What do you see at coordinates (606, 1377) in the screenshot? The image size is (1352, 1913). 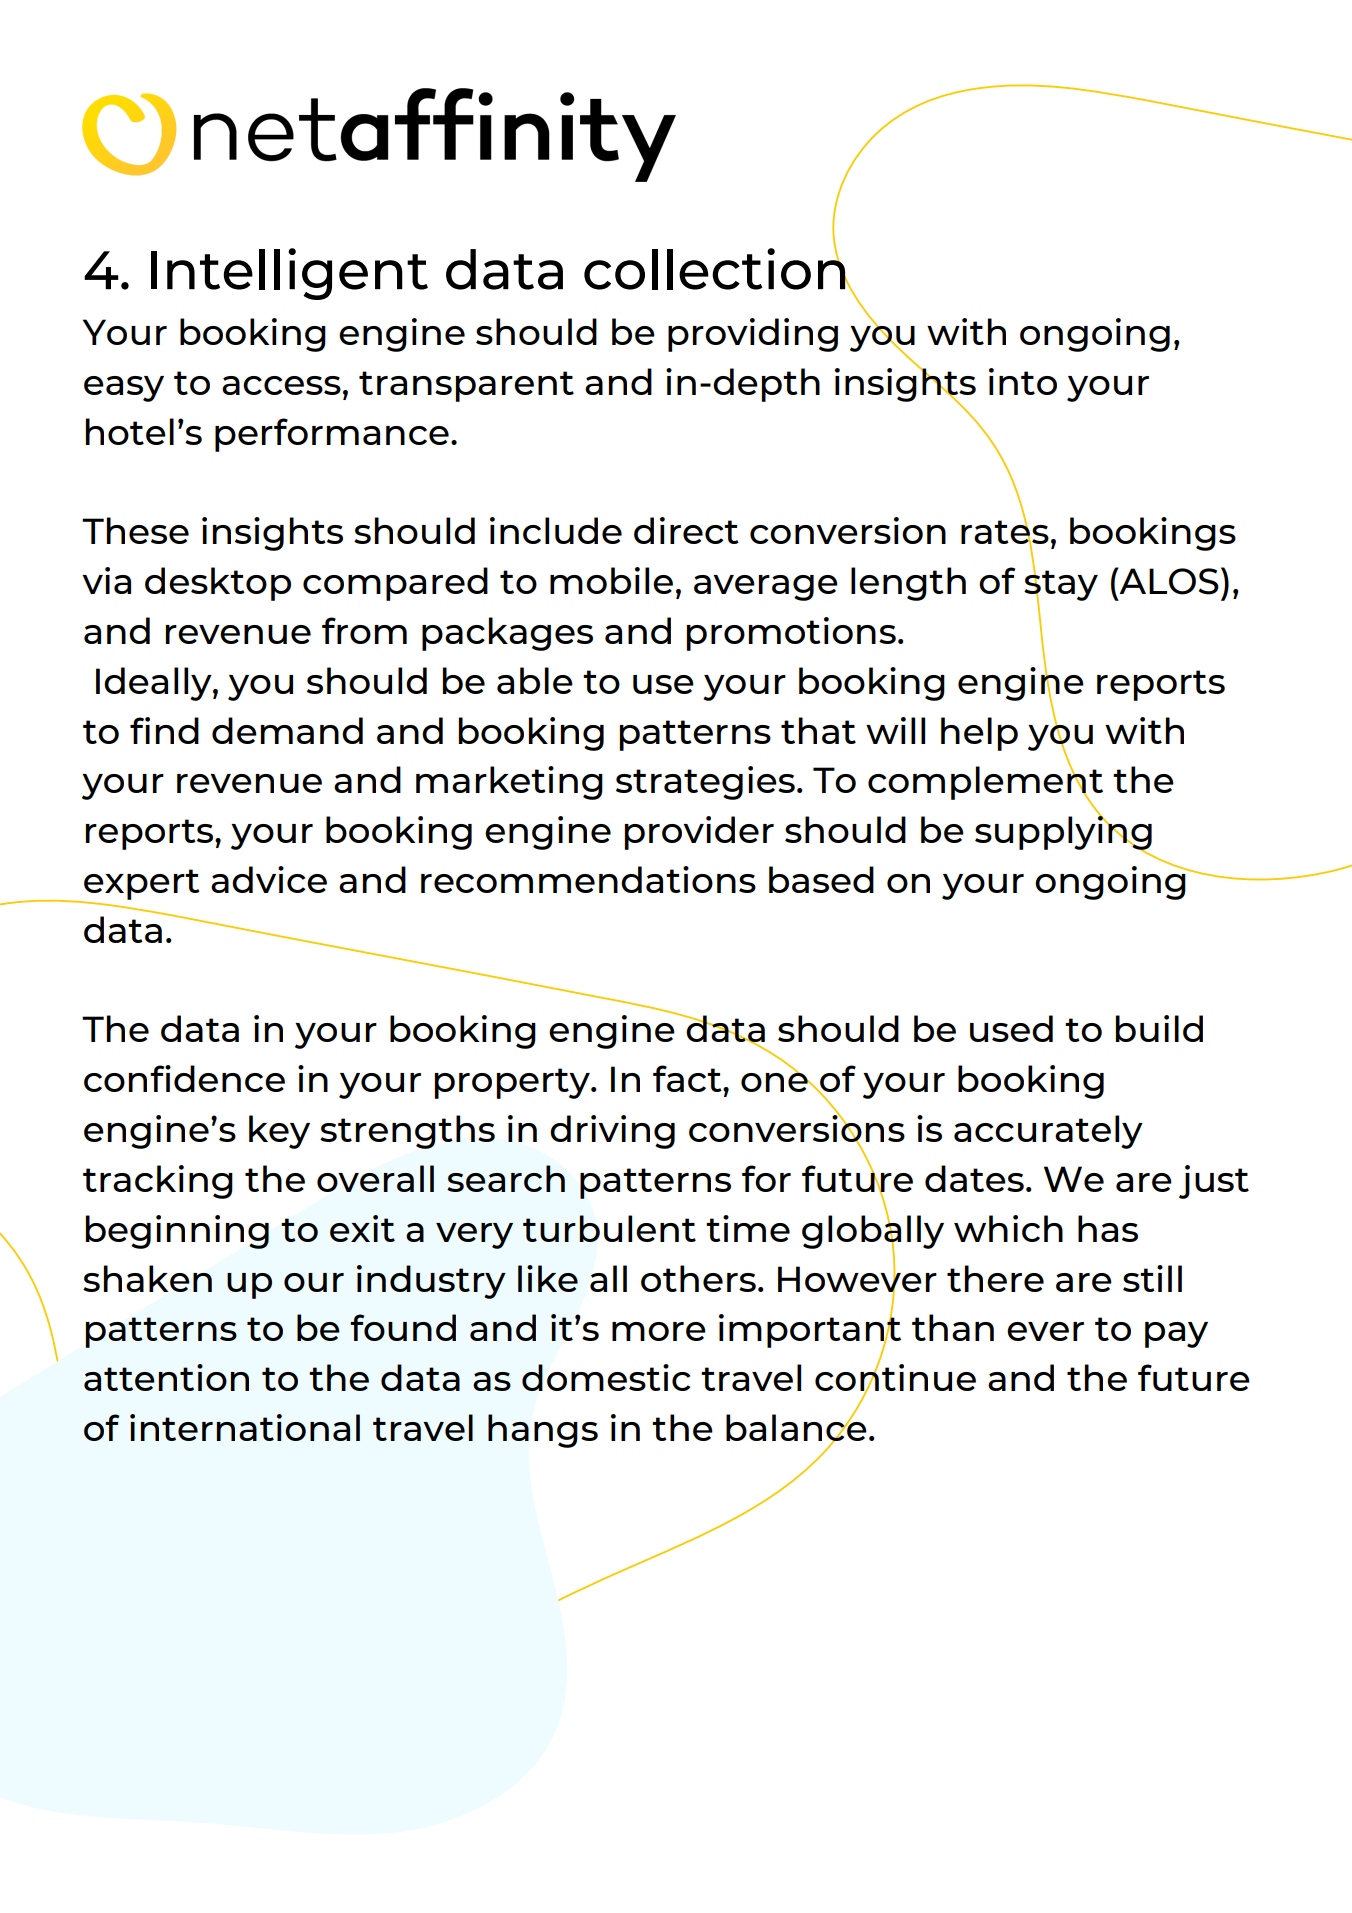 I see `domestic` at bounding box center [606, 1377].
